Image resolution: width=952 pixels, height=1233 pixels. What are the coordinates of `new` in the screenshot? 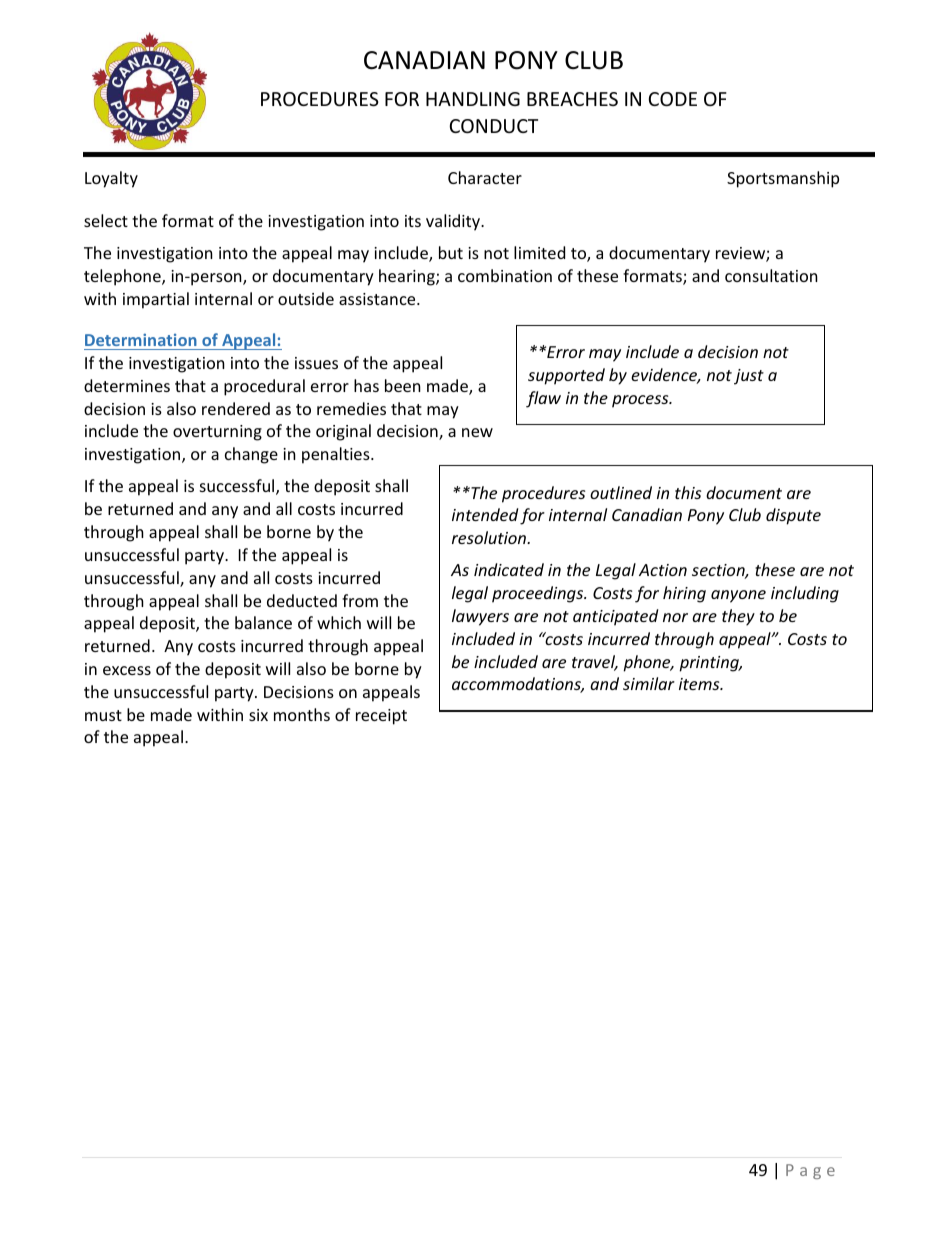 It's located at (477, 432).
